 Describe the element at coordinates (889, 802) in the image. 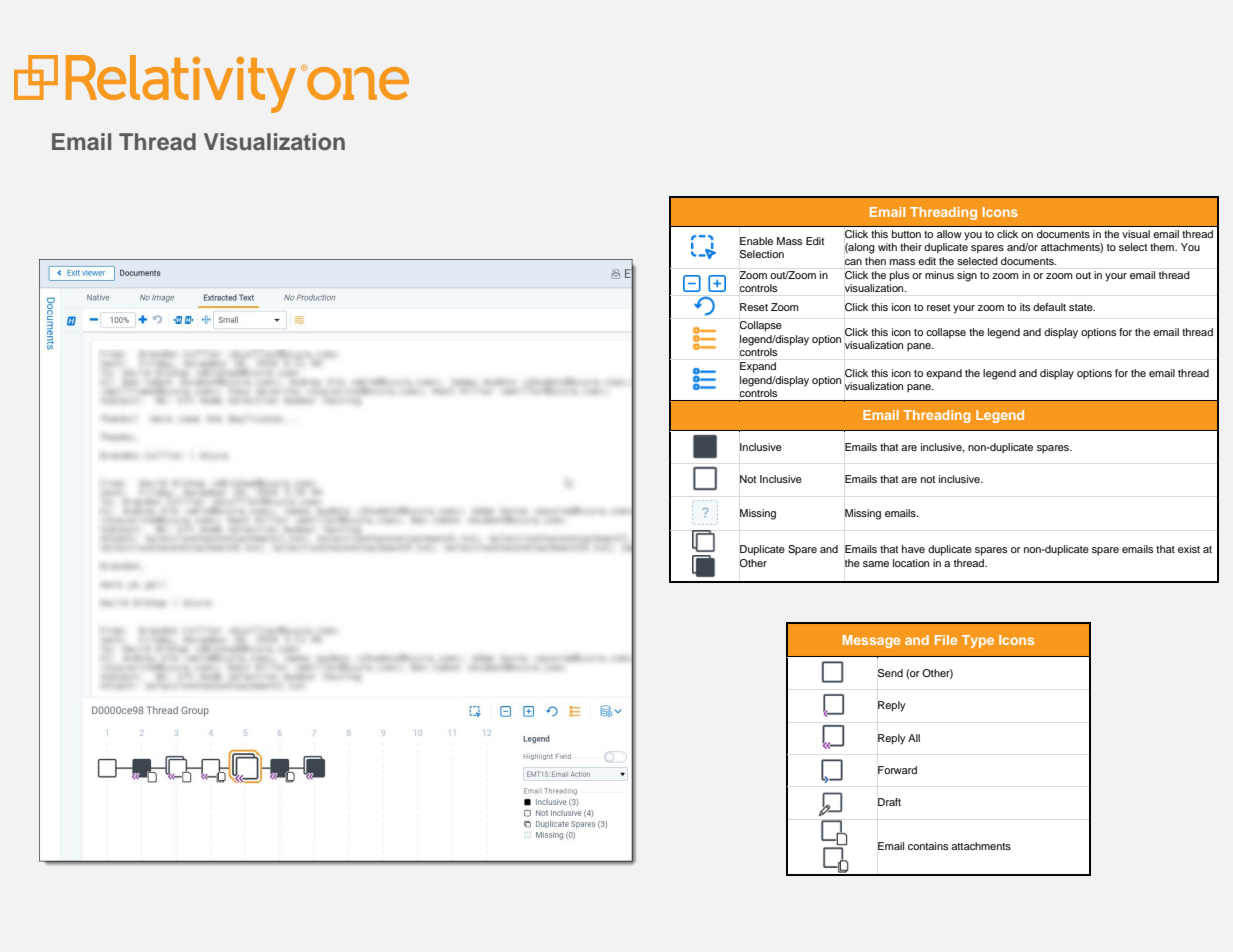

I see `Draft` at that location.
